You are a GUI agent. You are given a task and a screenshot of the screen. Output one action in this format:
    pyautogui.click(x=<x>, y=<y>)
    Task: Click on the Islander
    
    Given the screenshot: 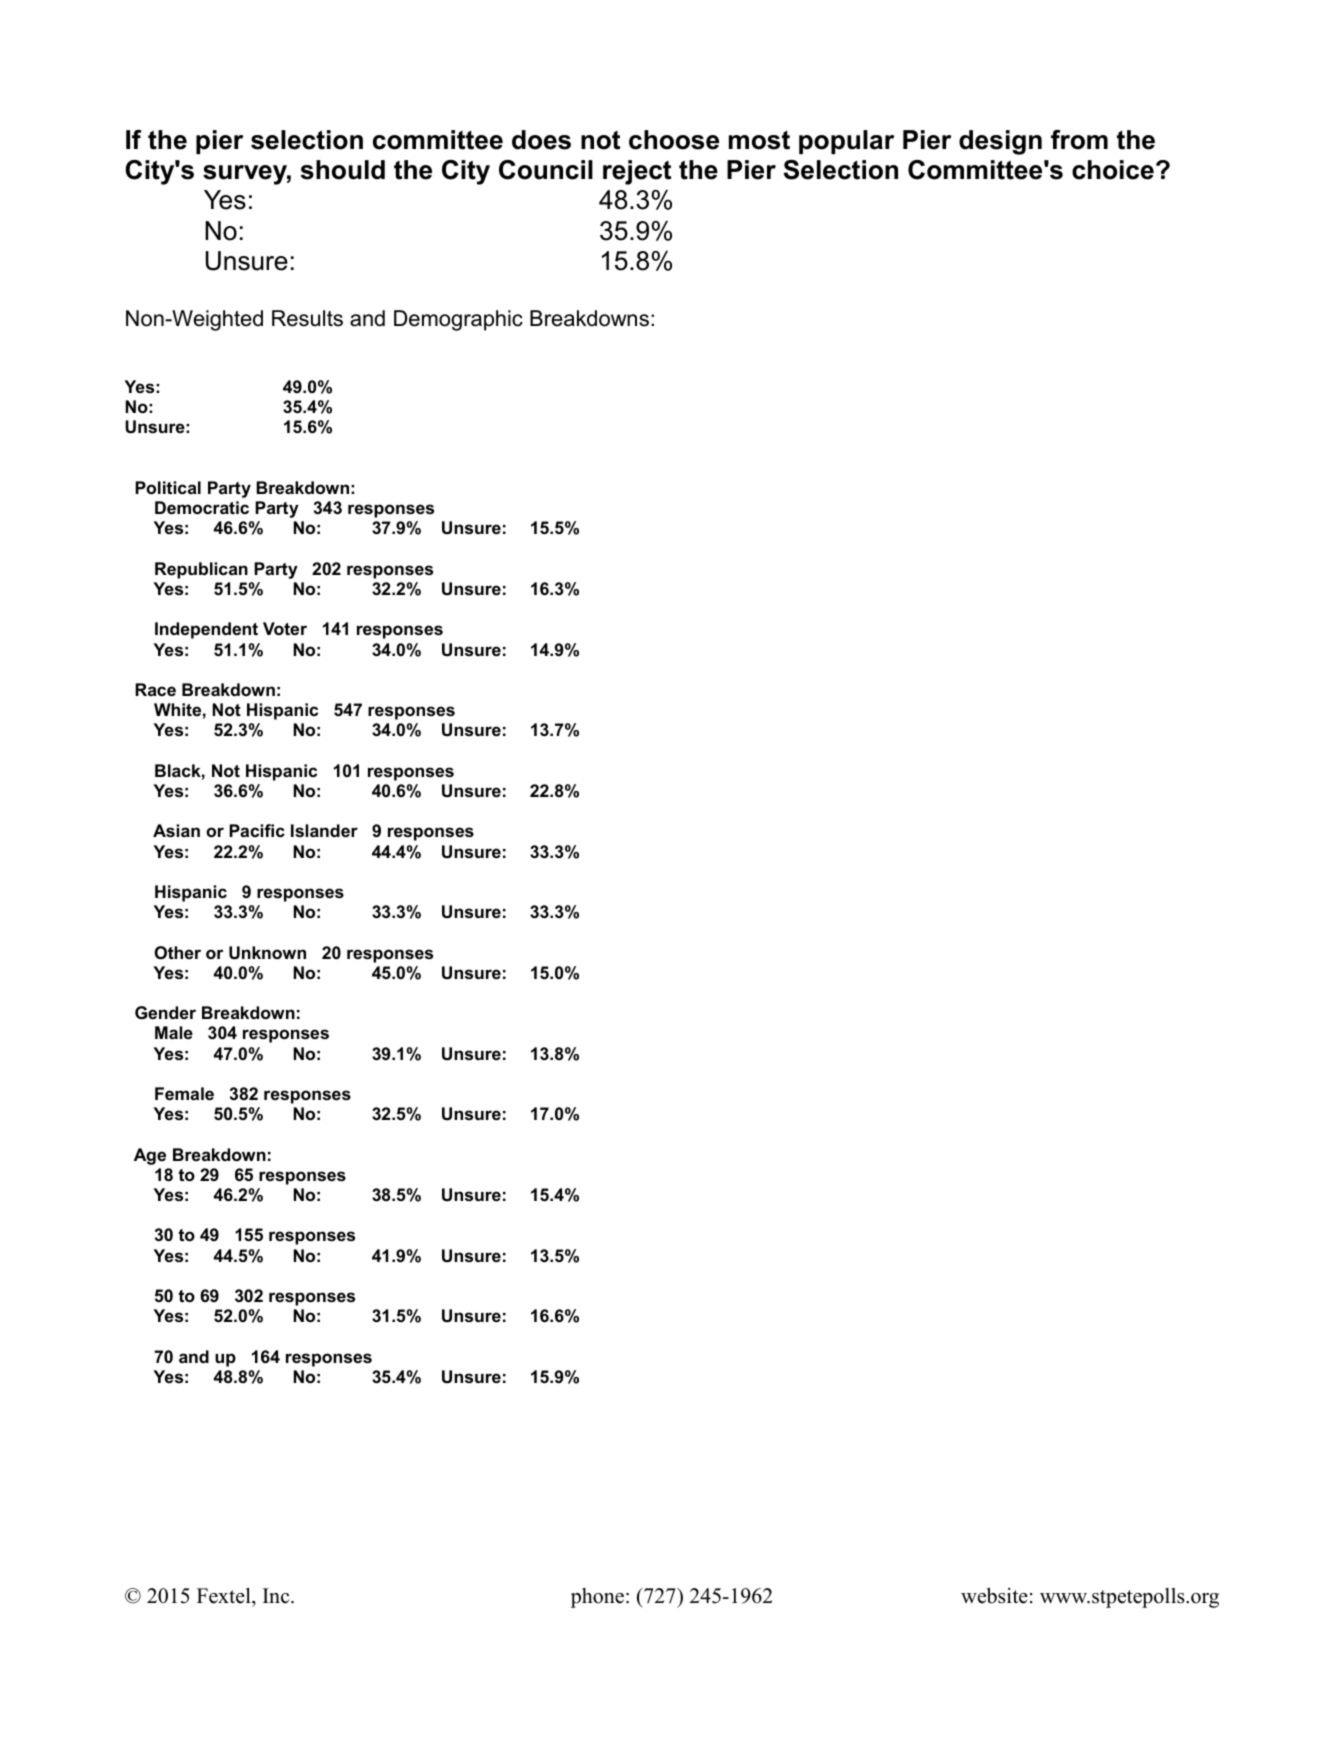 What is the action you would take?
    pyautogui.click(x=324, y=831)
